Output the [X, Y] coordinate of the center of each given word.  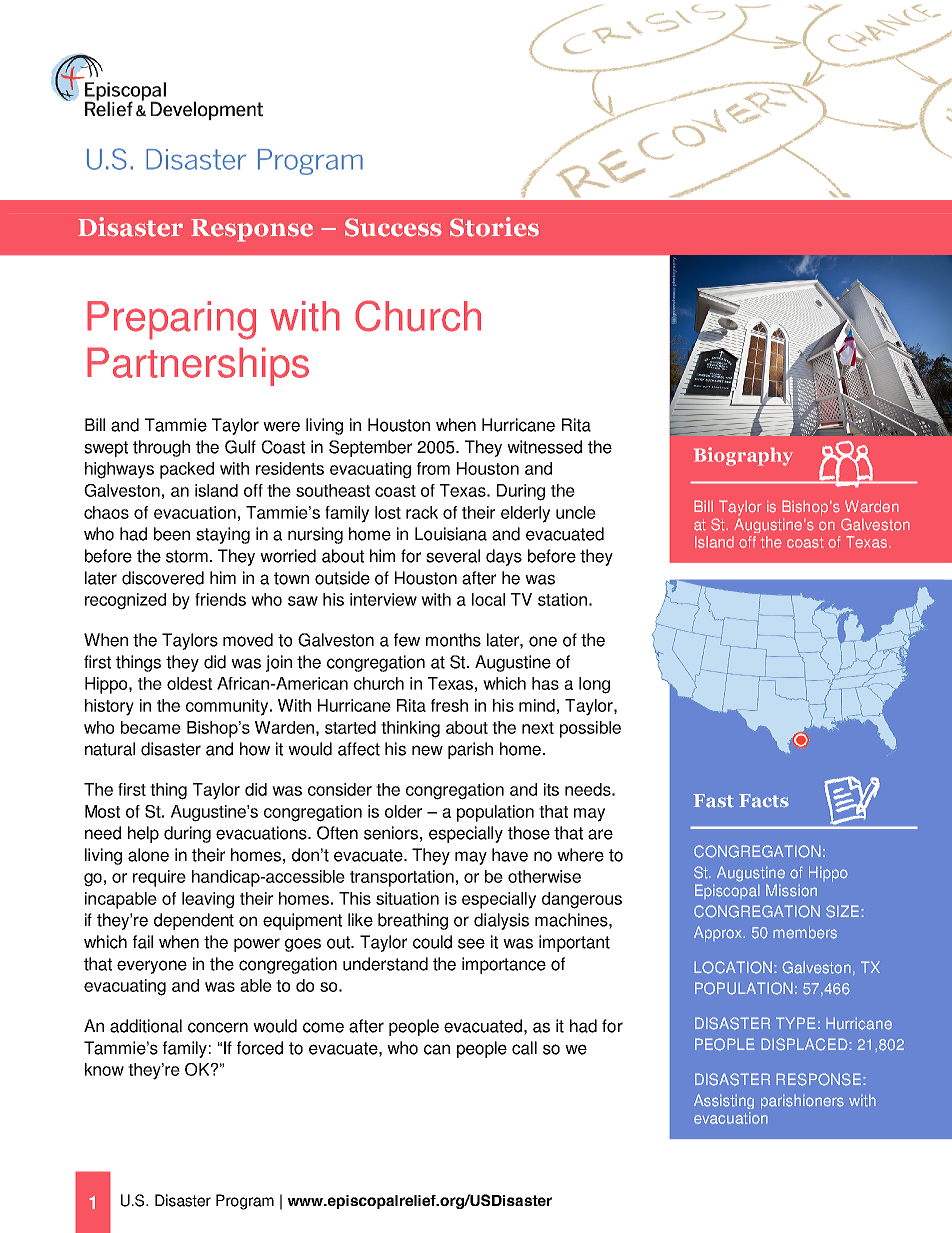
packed [187, 470]
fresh [449, 705]
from [433, 468]
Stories [494, 227]
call [524, 1048]
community [228, 707]
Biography [743, 456]
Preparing [171, 320]
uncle [576, 512]
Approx [719, 934]
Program [245, 1202]
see [471, 943]
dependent [194, 921]
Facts [764, 801]
